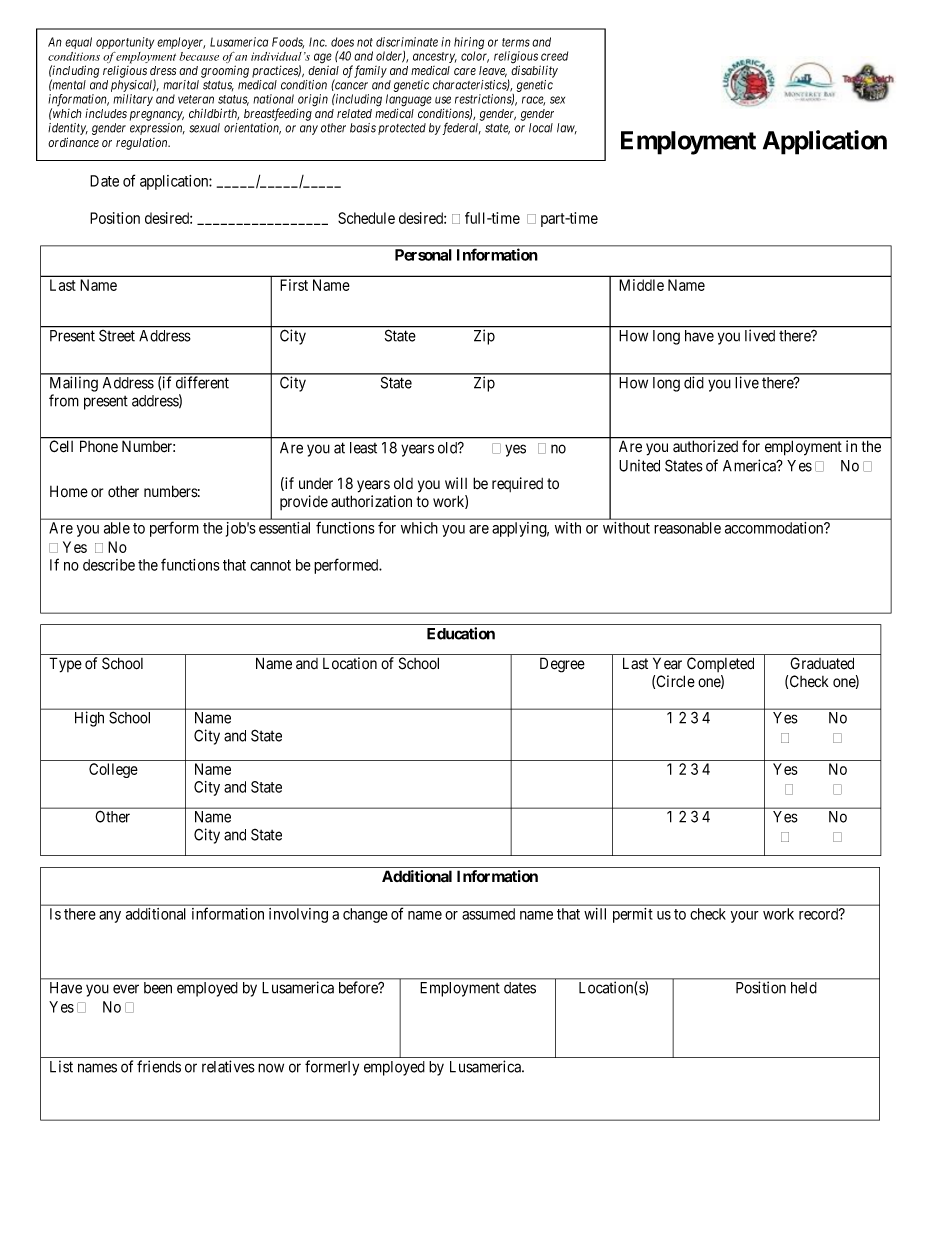 The width and height of the screenshot is (952, 1233). What do you see at coordinates (639, 465) in the screenshot?
I see `United` at bounding box center [639, 465].
